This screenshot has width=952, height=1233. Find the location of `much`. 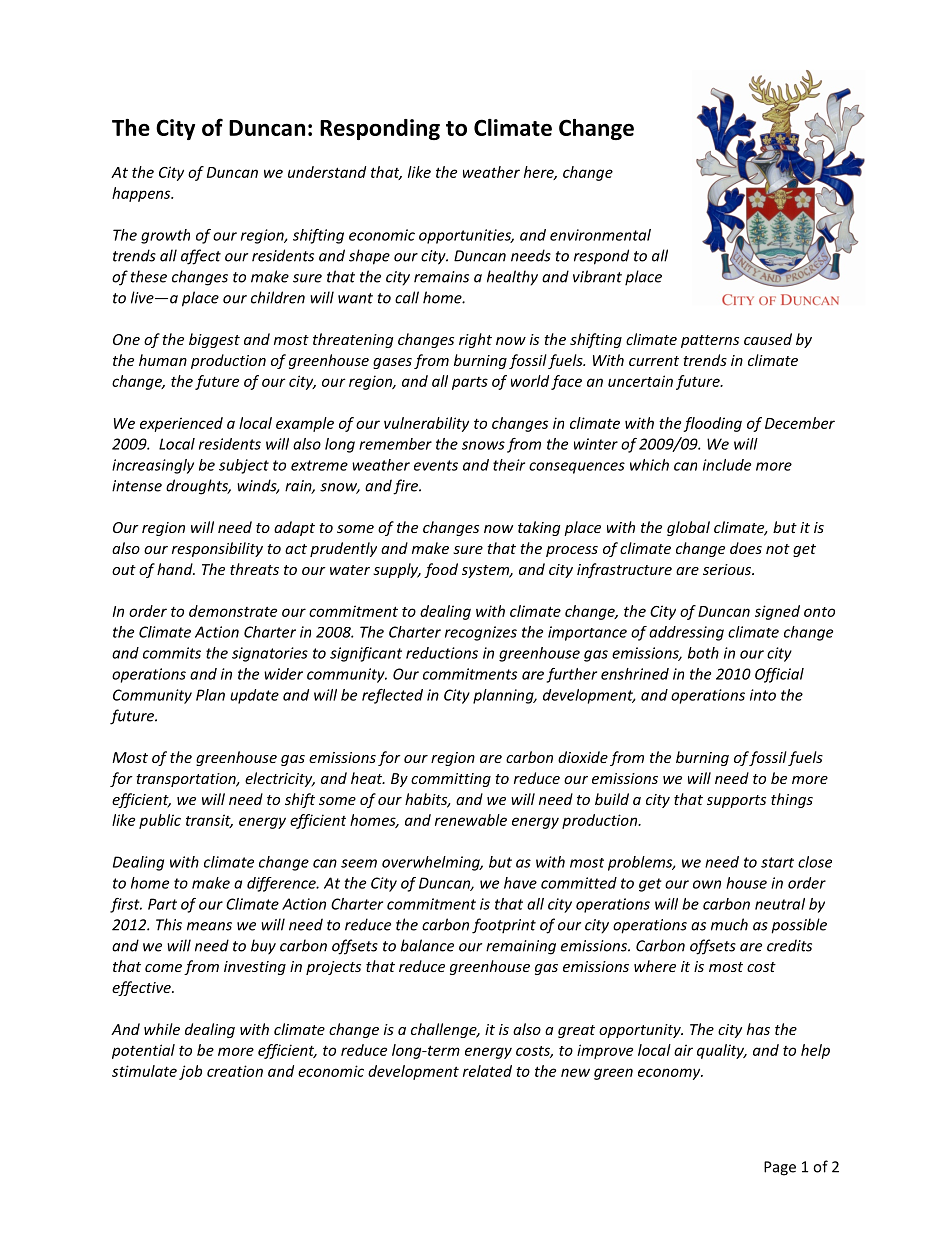

much is located at coordinates (729, 924).
